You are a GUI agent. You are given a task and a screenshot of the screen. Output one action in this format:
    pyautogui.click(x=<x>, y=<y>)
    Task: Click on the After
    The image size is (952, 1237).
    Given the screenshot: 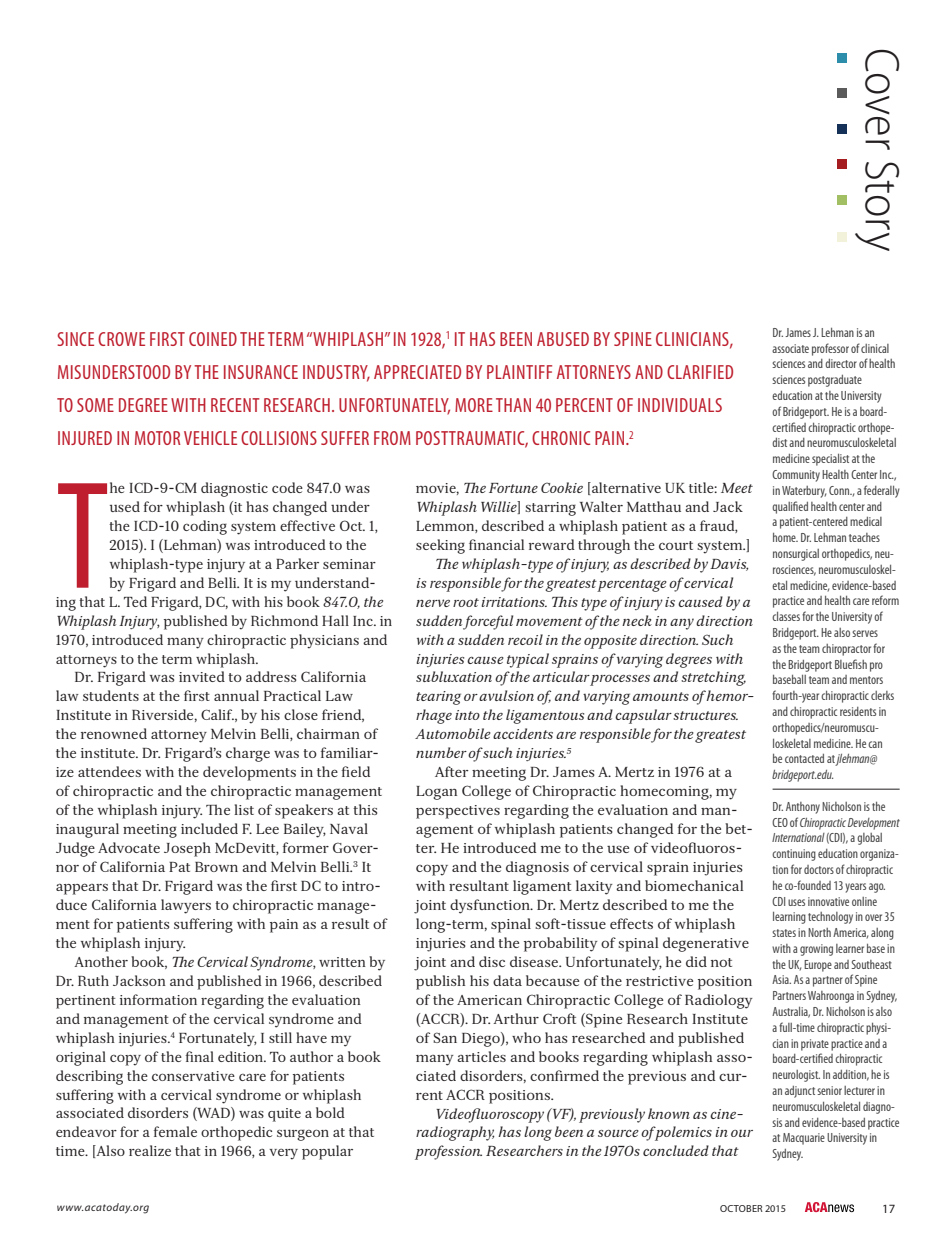 What is the action you would take?
    pyautogui.click(x=452, y=771)
